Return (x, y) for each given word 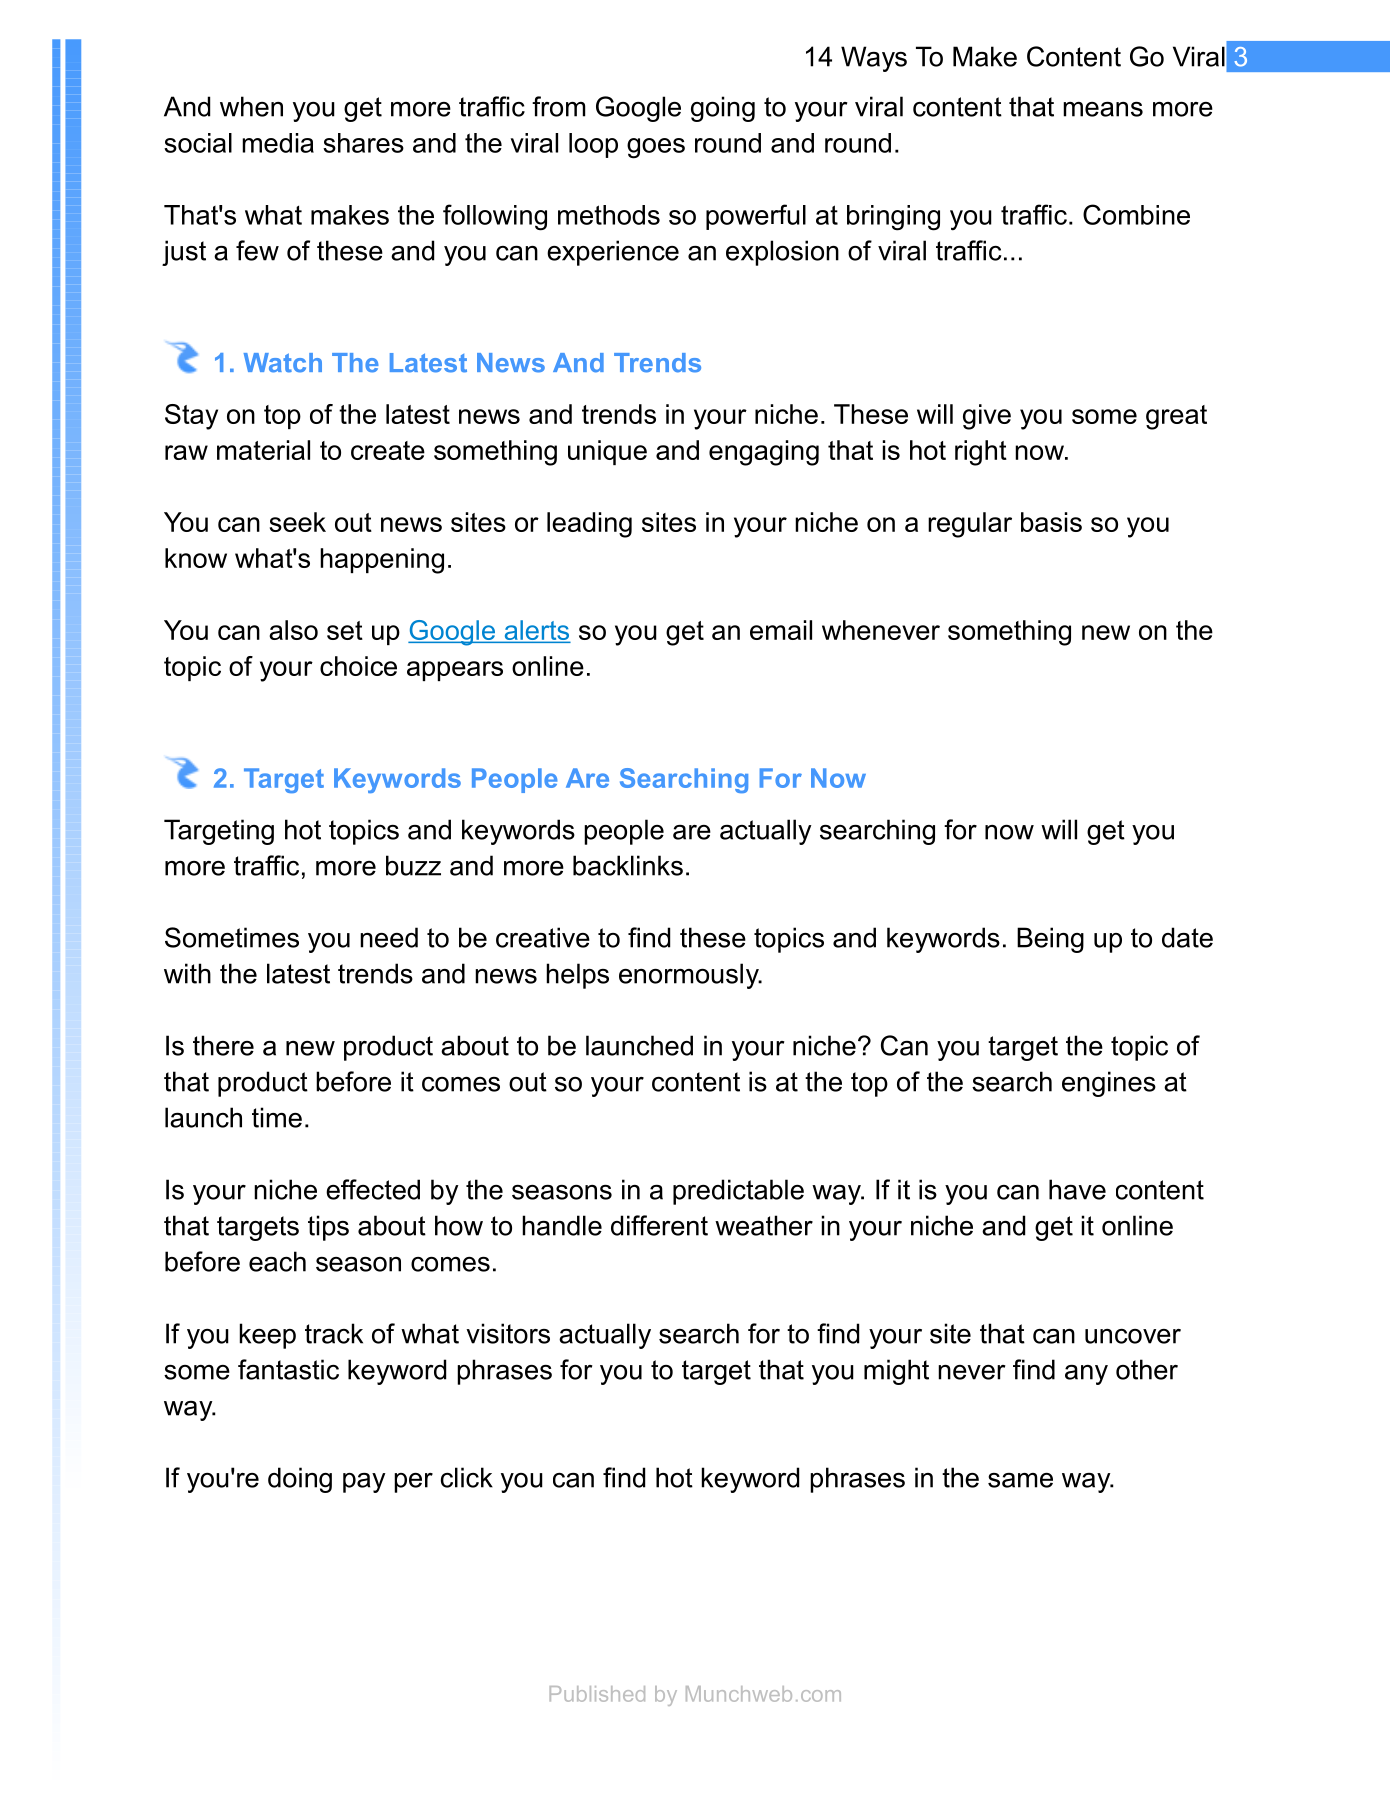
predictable (738, 1192)
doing (300, 1480)
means (1103, 109)
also (293, 630)
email (781, 630)
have (1077, 1189)
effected (373, 1189)
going (723, 109)
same (1020, 1480)
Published (597, 1694)
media (278, 143)
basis (1051, 522)
